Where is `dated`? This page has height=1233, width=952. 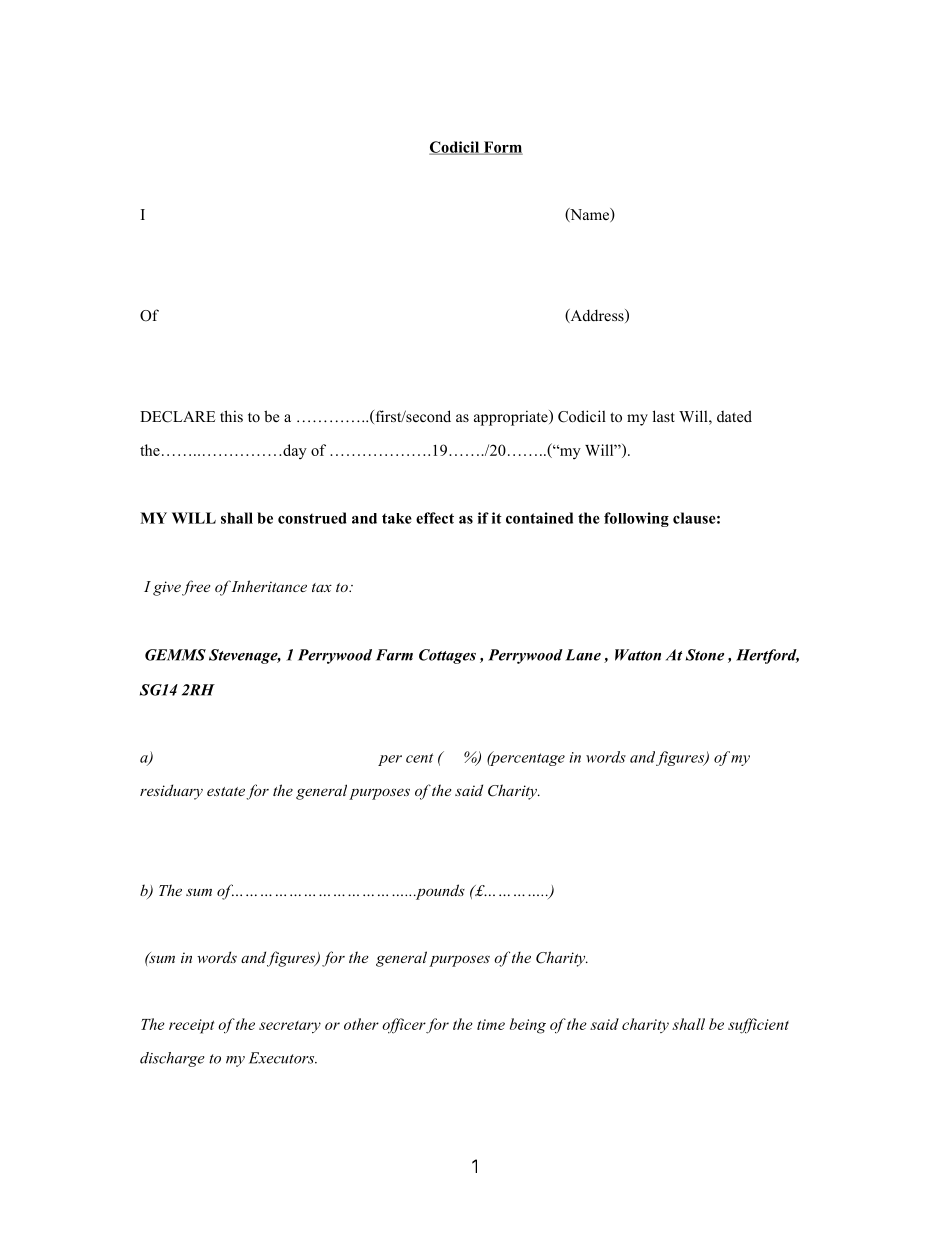
dated is located at coordinates (734, 416).
